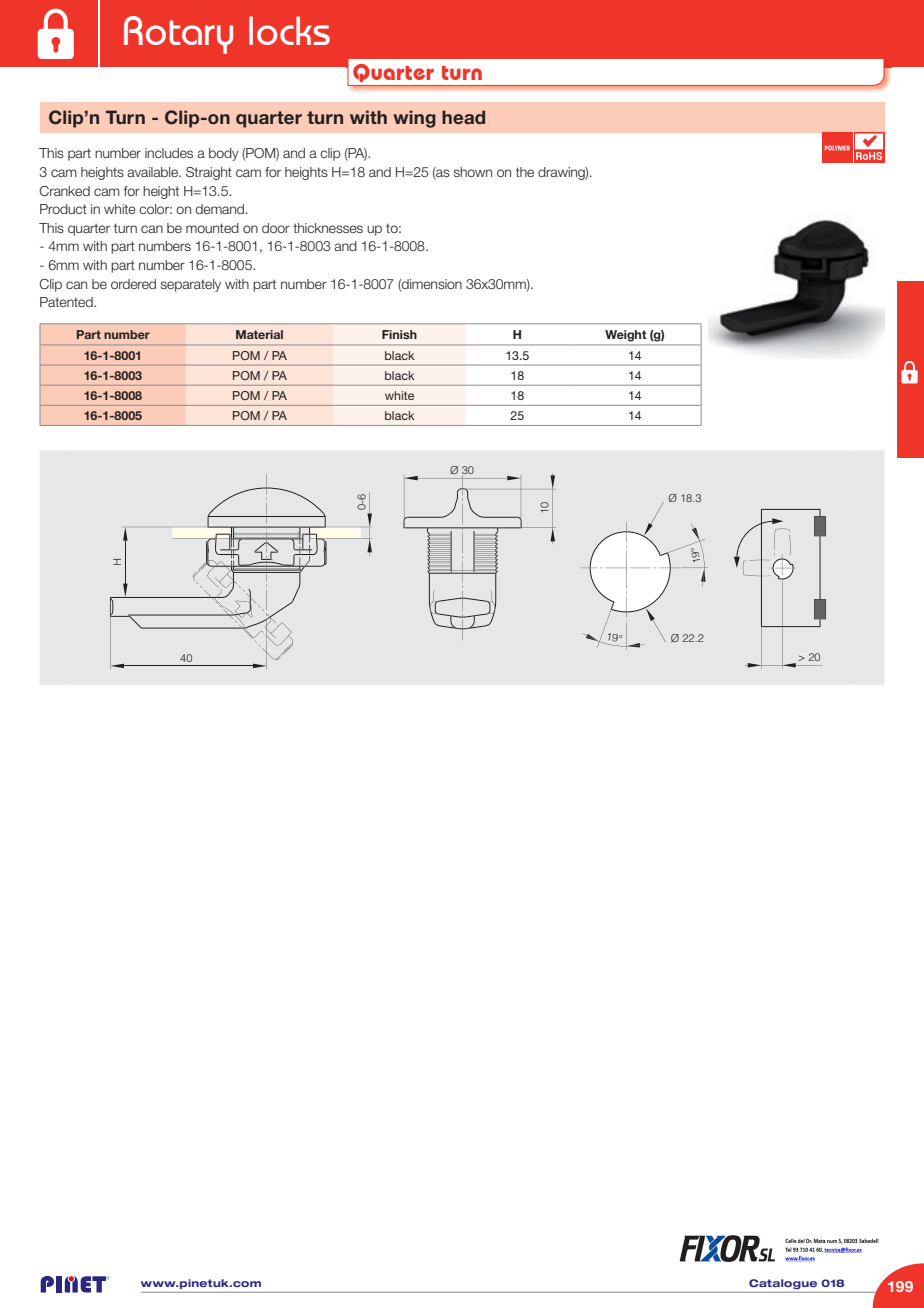  What do you see at coordinates (259, 334) in the page?
I see `Material` at bounding box center [259, 334].
